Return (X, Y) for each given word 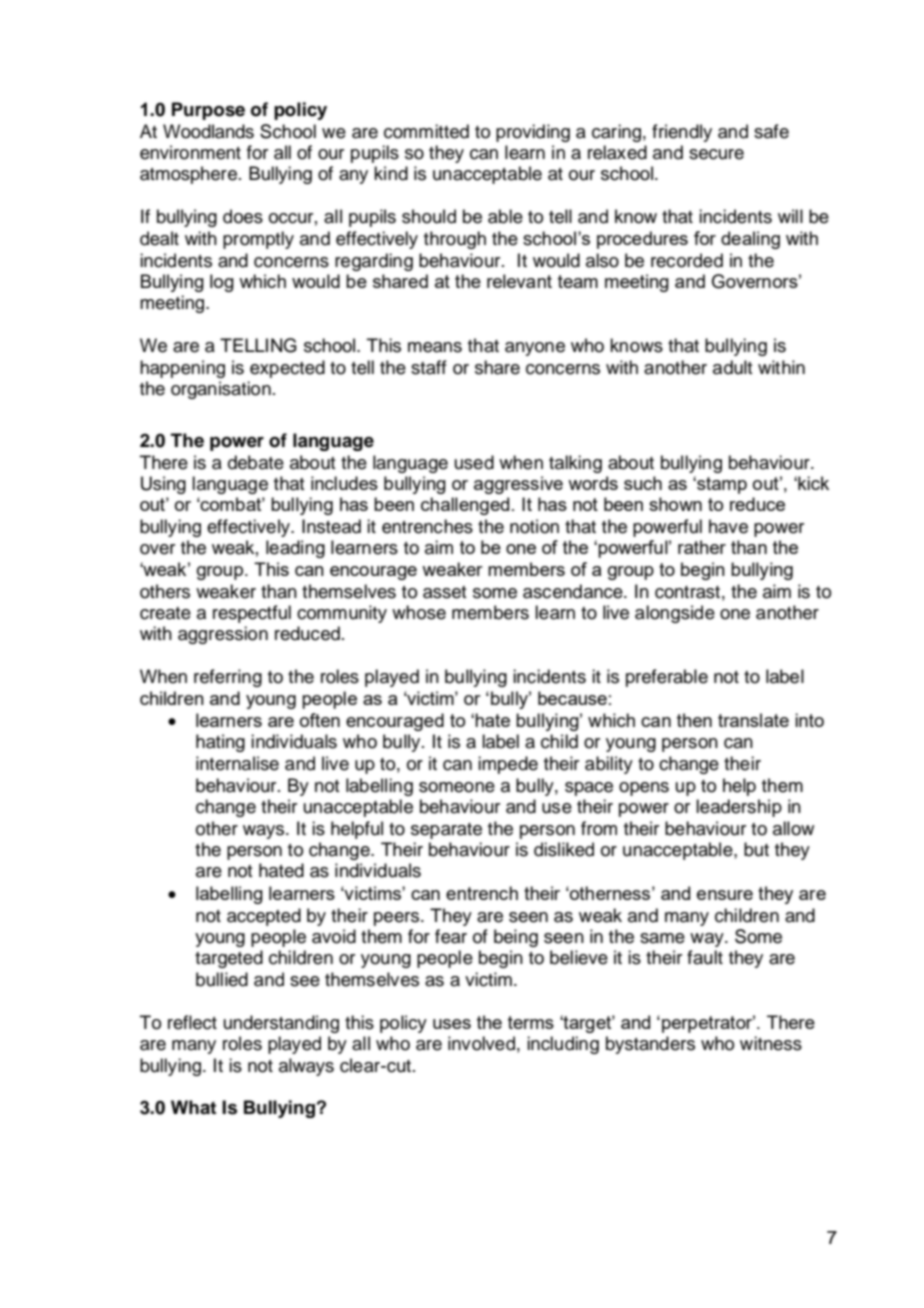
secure (716, 154)
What (193, 1107)
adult (732, 367)
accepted (264, 917)
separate (446, 831)
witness (771, 1043)
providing (533, 133)
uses (452, 1024)
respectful (252, 614)
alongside (675, 614)
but (756, 849)
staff (429, 367)
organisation (221, 390)
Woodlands (208, 131)
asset (444, 592)
